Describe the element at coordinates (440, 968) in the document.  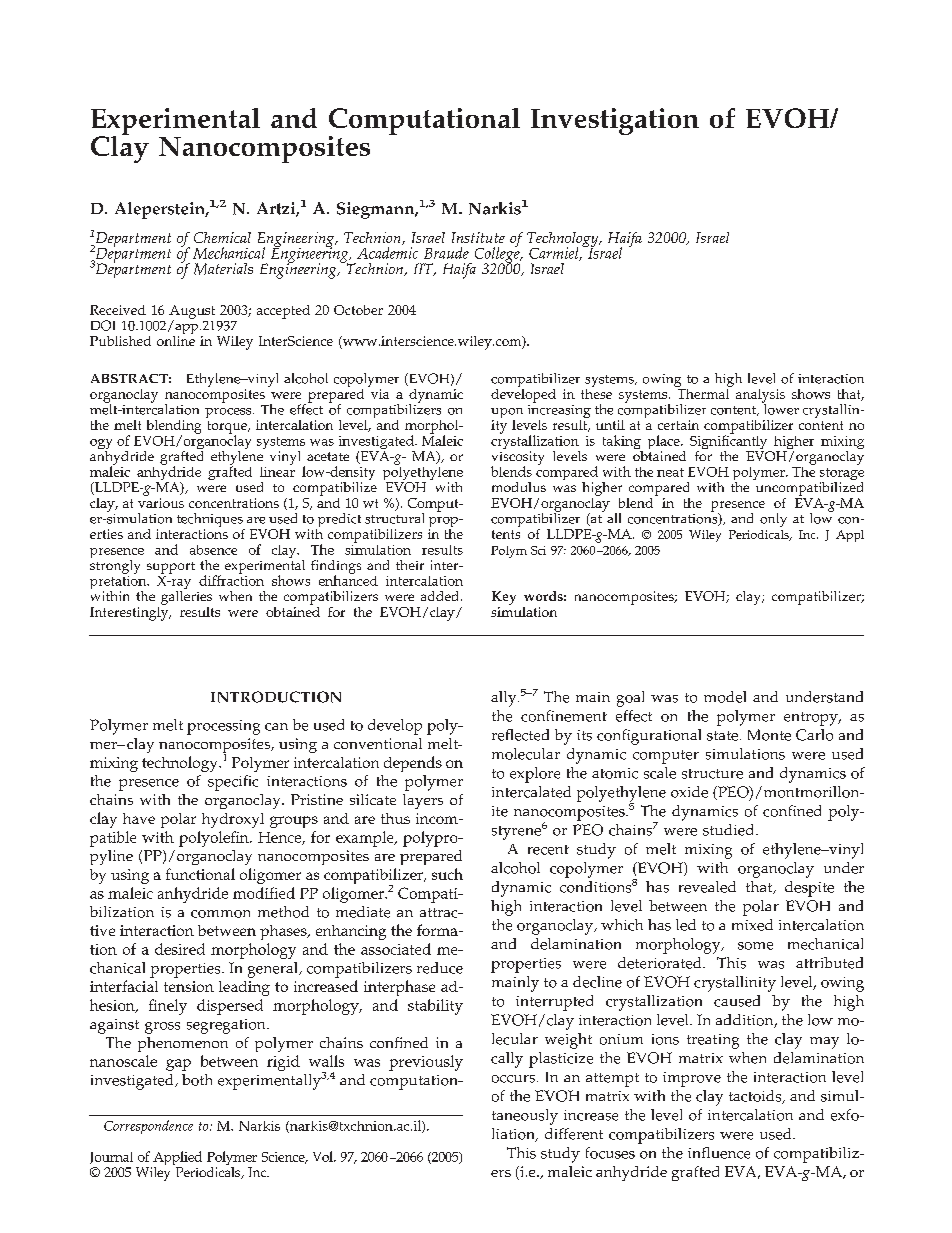
I see `reduce` at that location.
